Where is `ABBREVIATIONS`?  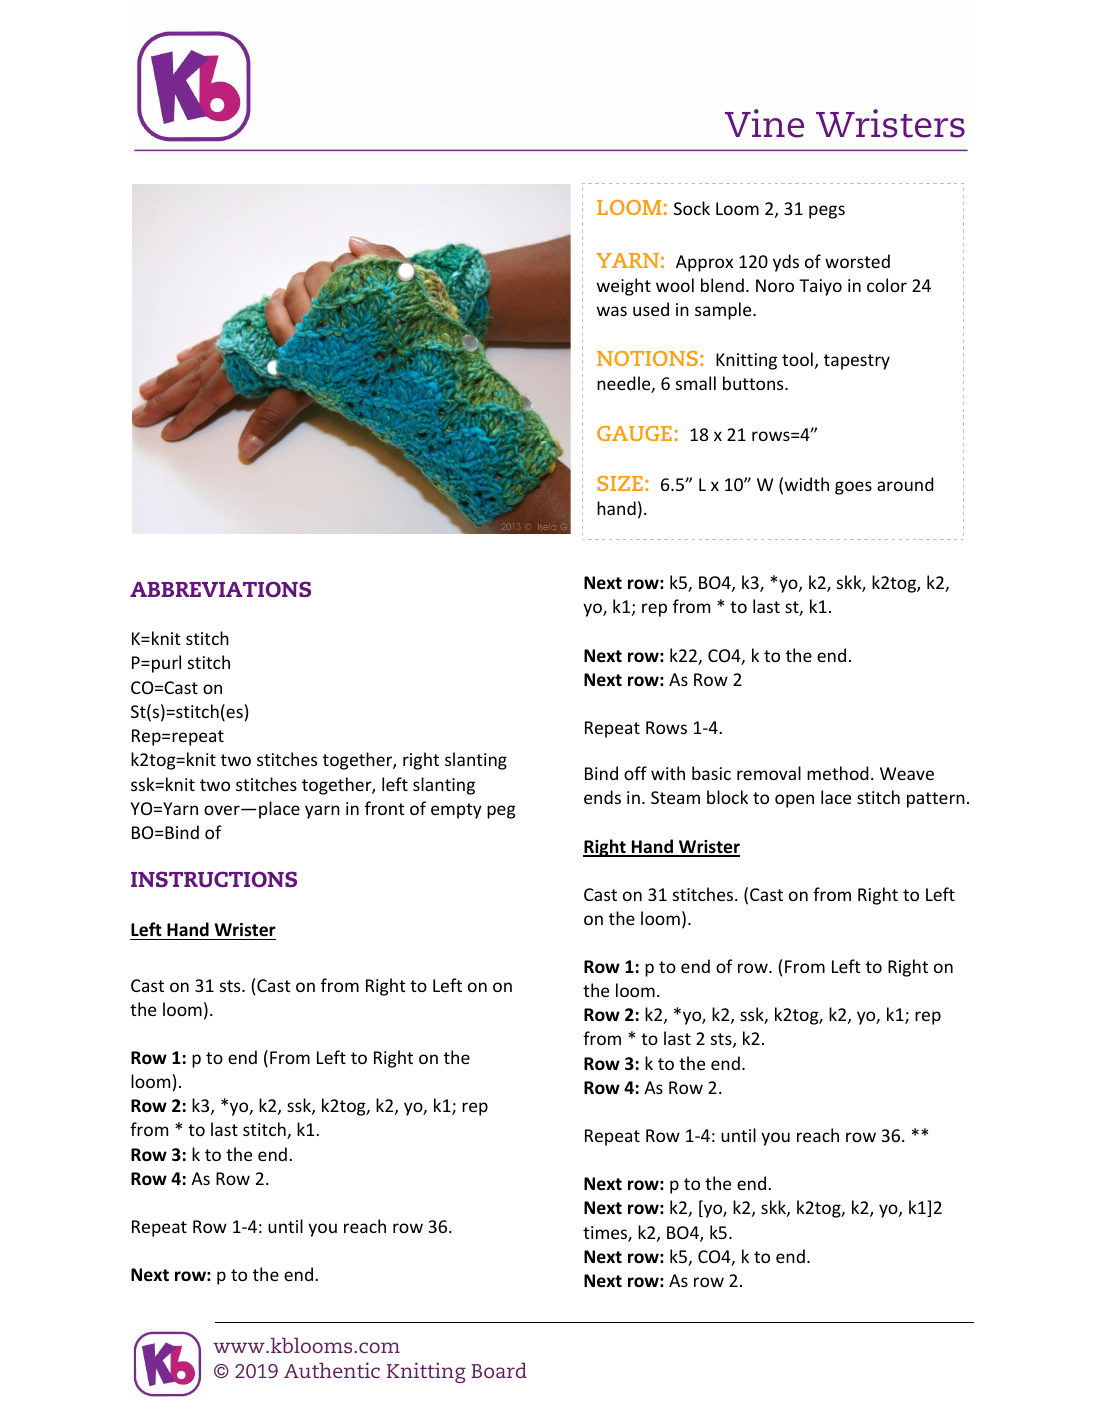 ABBREVIATIONS is located at coordinates (220, 589).
